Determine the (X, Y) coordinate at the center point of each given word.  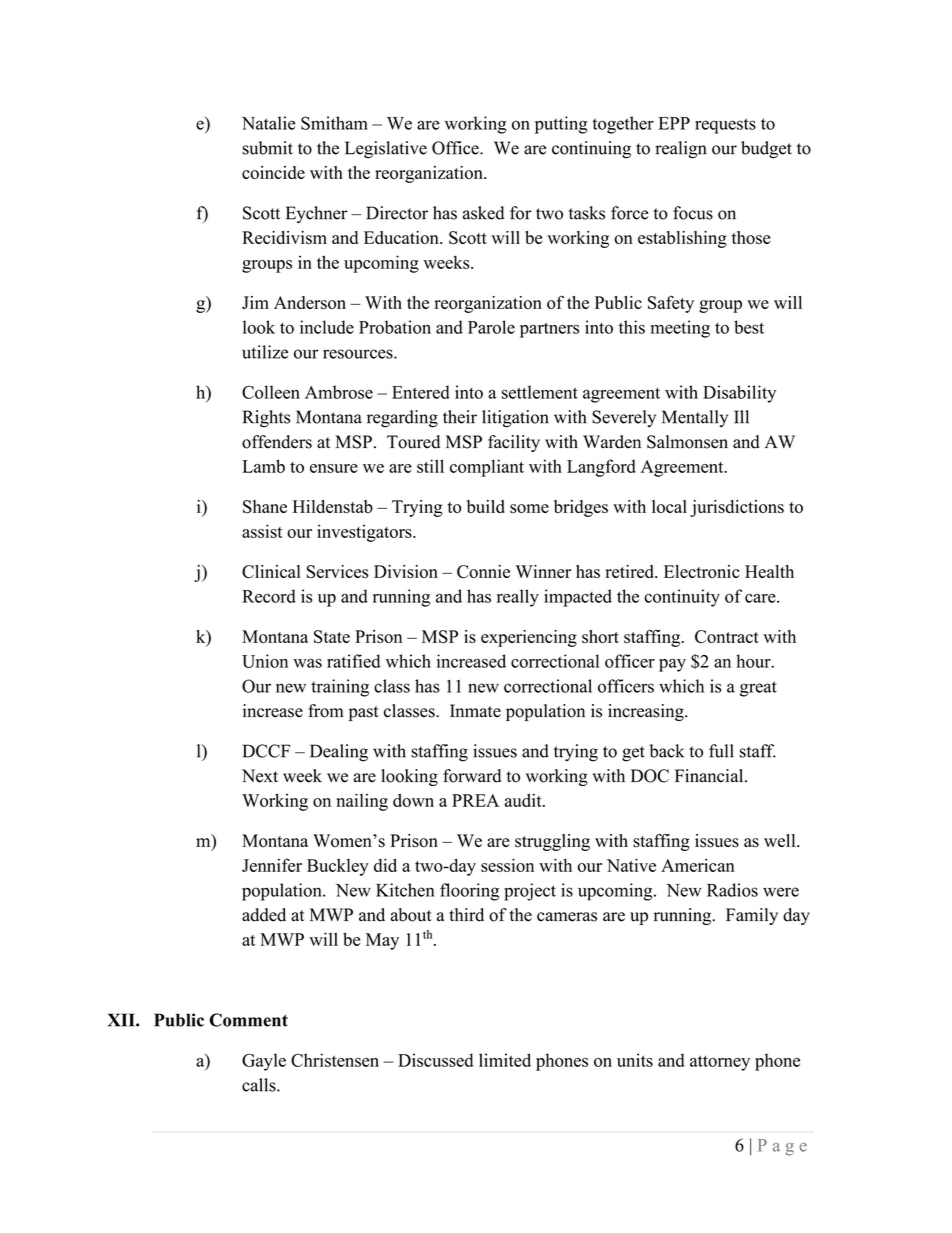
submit (267, 148)
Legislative (386, 150)
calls (260, 1085)
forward (472, 776)
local (669, 506)
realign (681, 150)
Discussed (435, 1060)
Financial (710, 776)
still (430, 466)
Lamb (263, 466)
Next (260, 776)
